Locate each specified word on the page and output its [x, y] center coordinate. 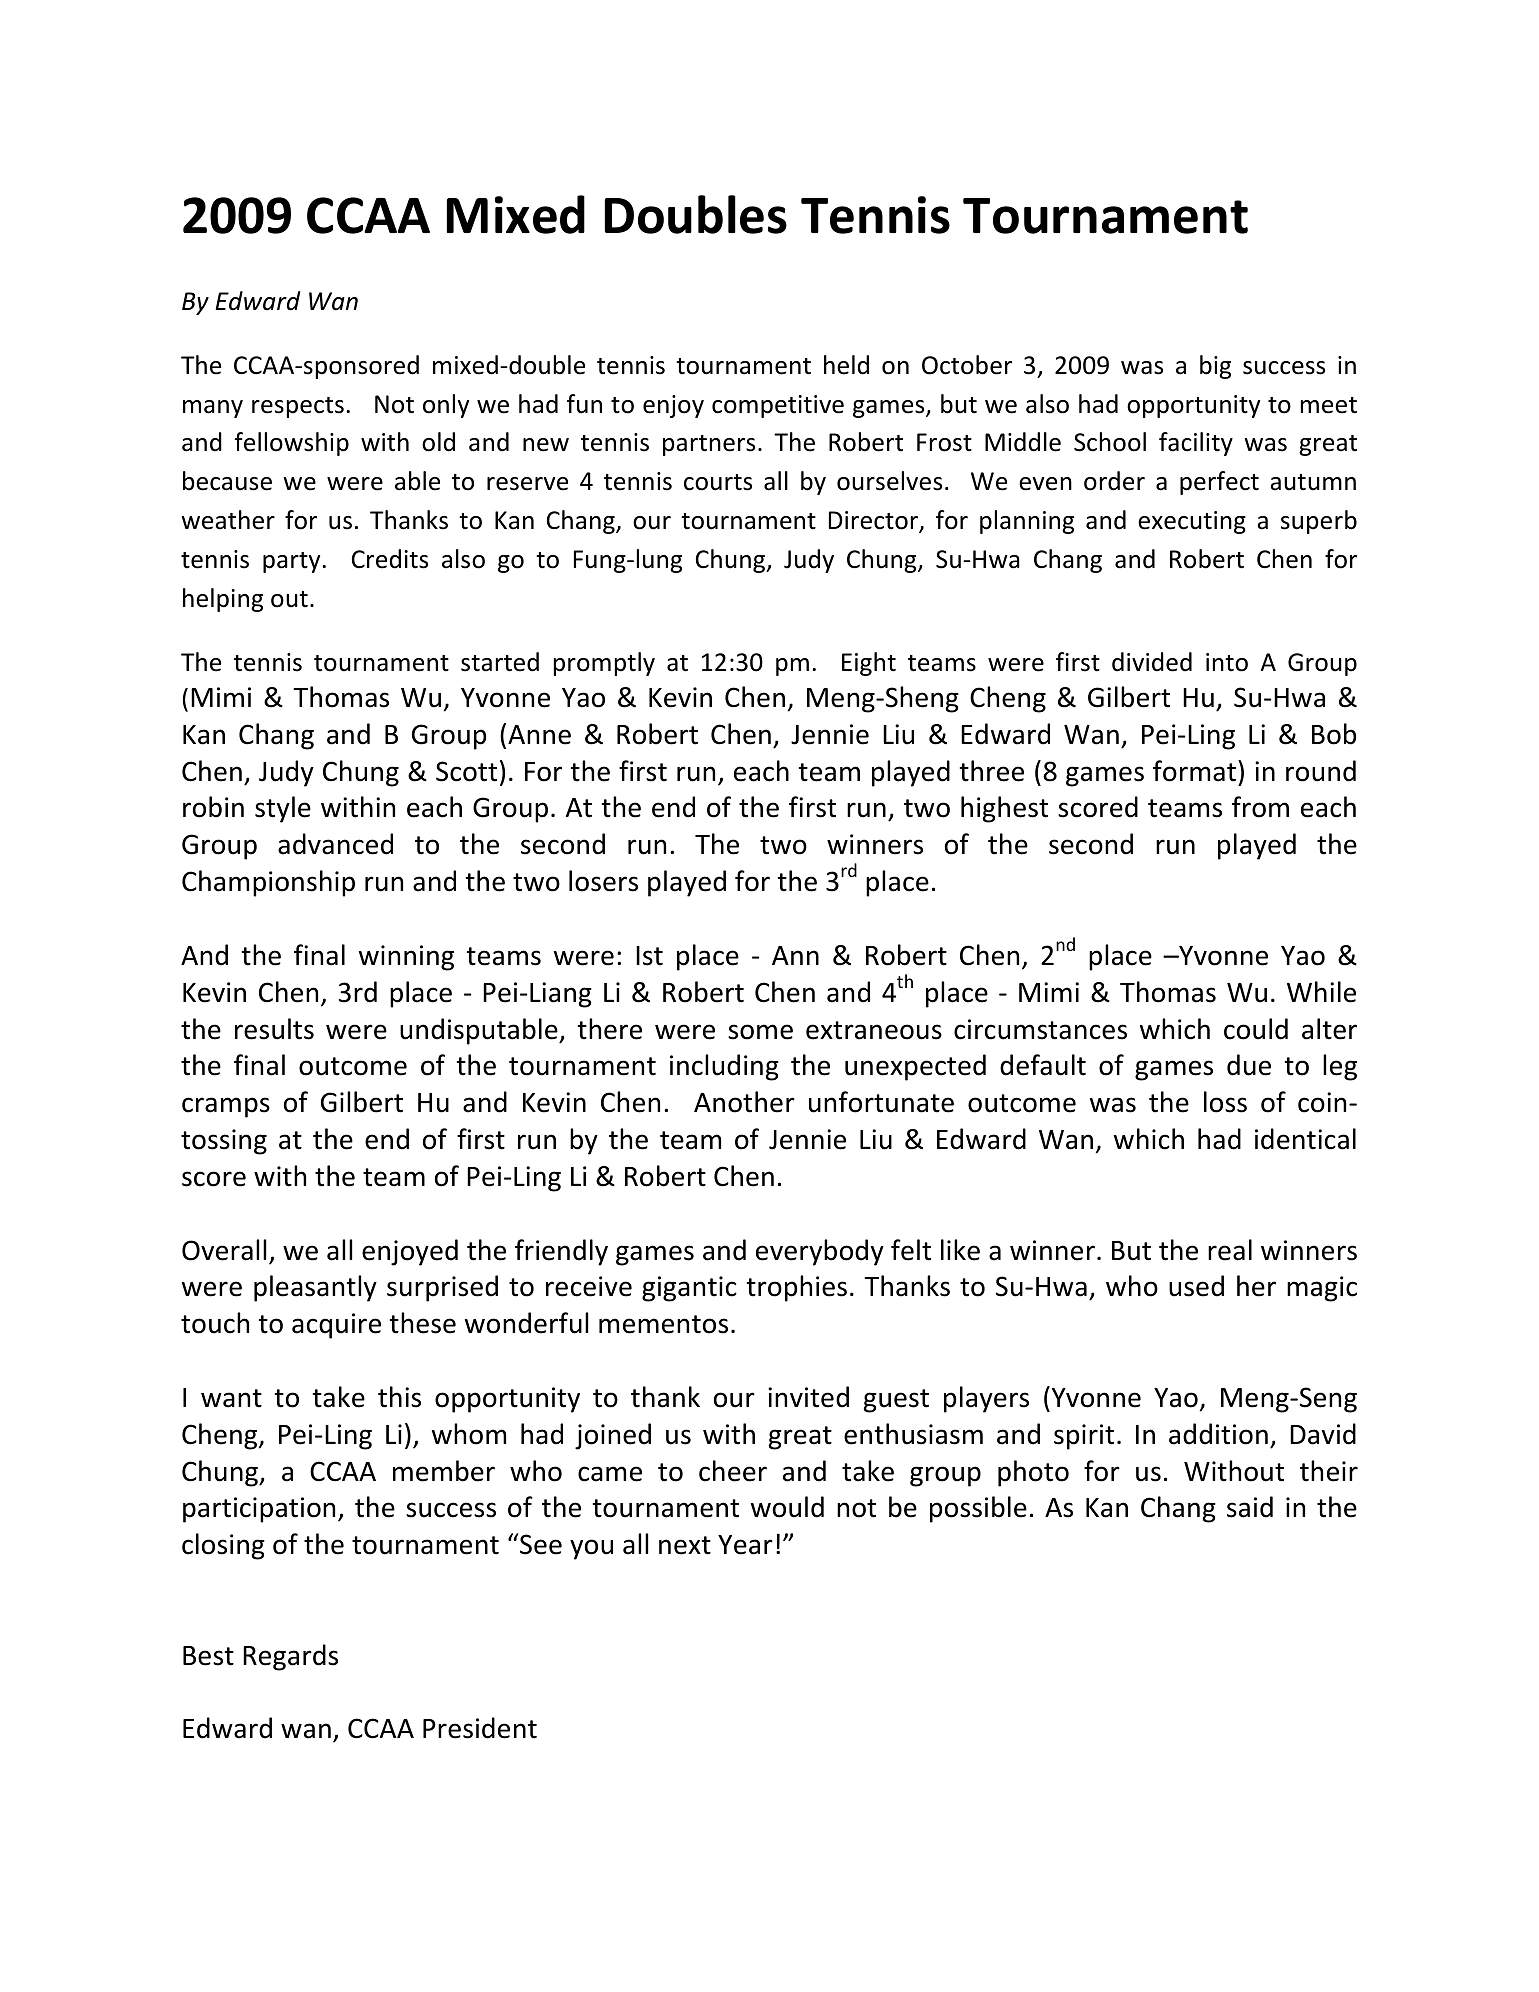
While [1321, 992]
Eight [869, 664]
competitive [778, 406]
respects [298, 407]
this [399, 1397]
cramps [226, 1107]
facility [1196, 444]
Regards [290, 1657]
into [1227, 662]
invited [808, 1397]
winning [406, 958]
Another [744, 1102]
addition [1218, 1434]
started [500, 662]
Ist [649, 956]
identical [1305, 1139]
